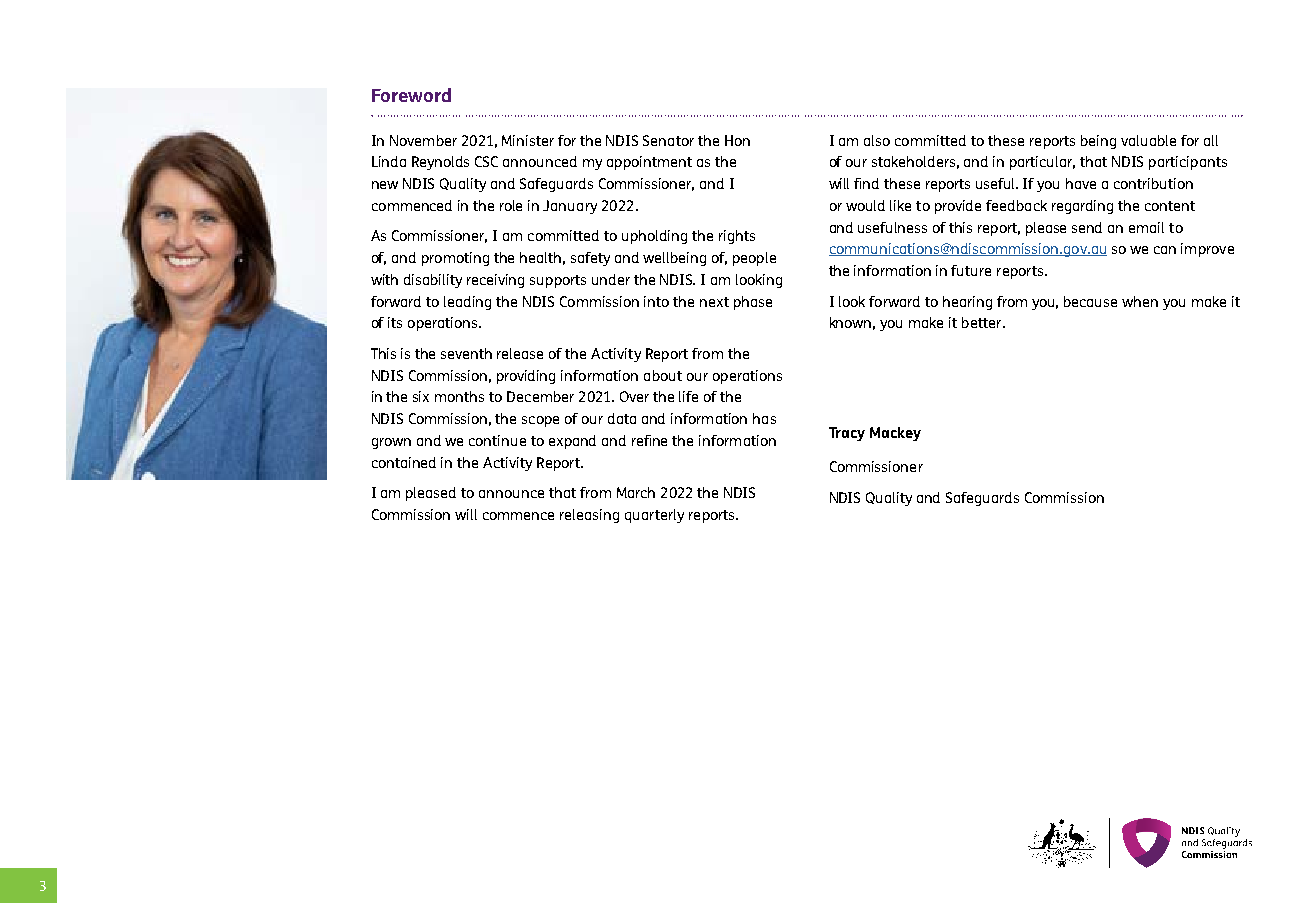 This screenshot has width=1308, height=924. What do you see at coordinates (737, 140) in the screenshot?
I see `Hon` at bounding box center [737, 140].
